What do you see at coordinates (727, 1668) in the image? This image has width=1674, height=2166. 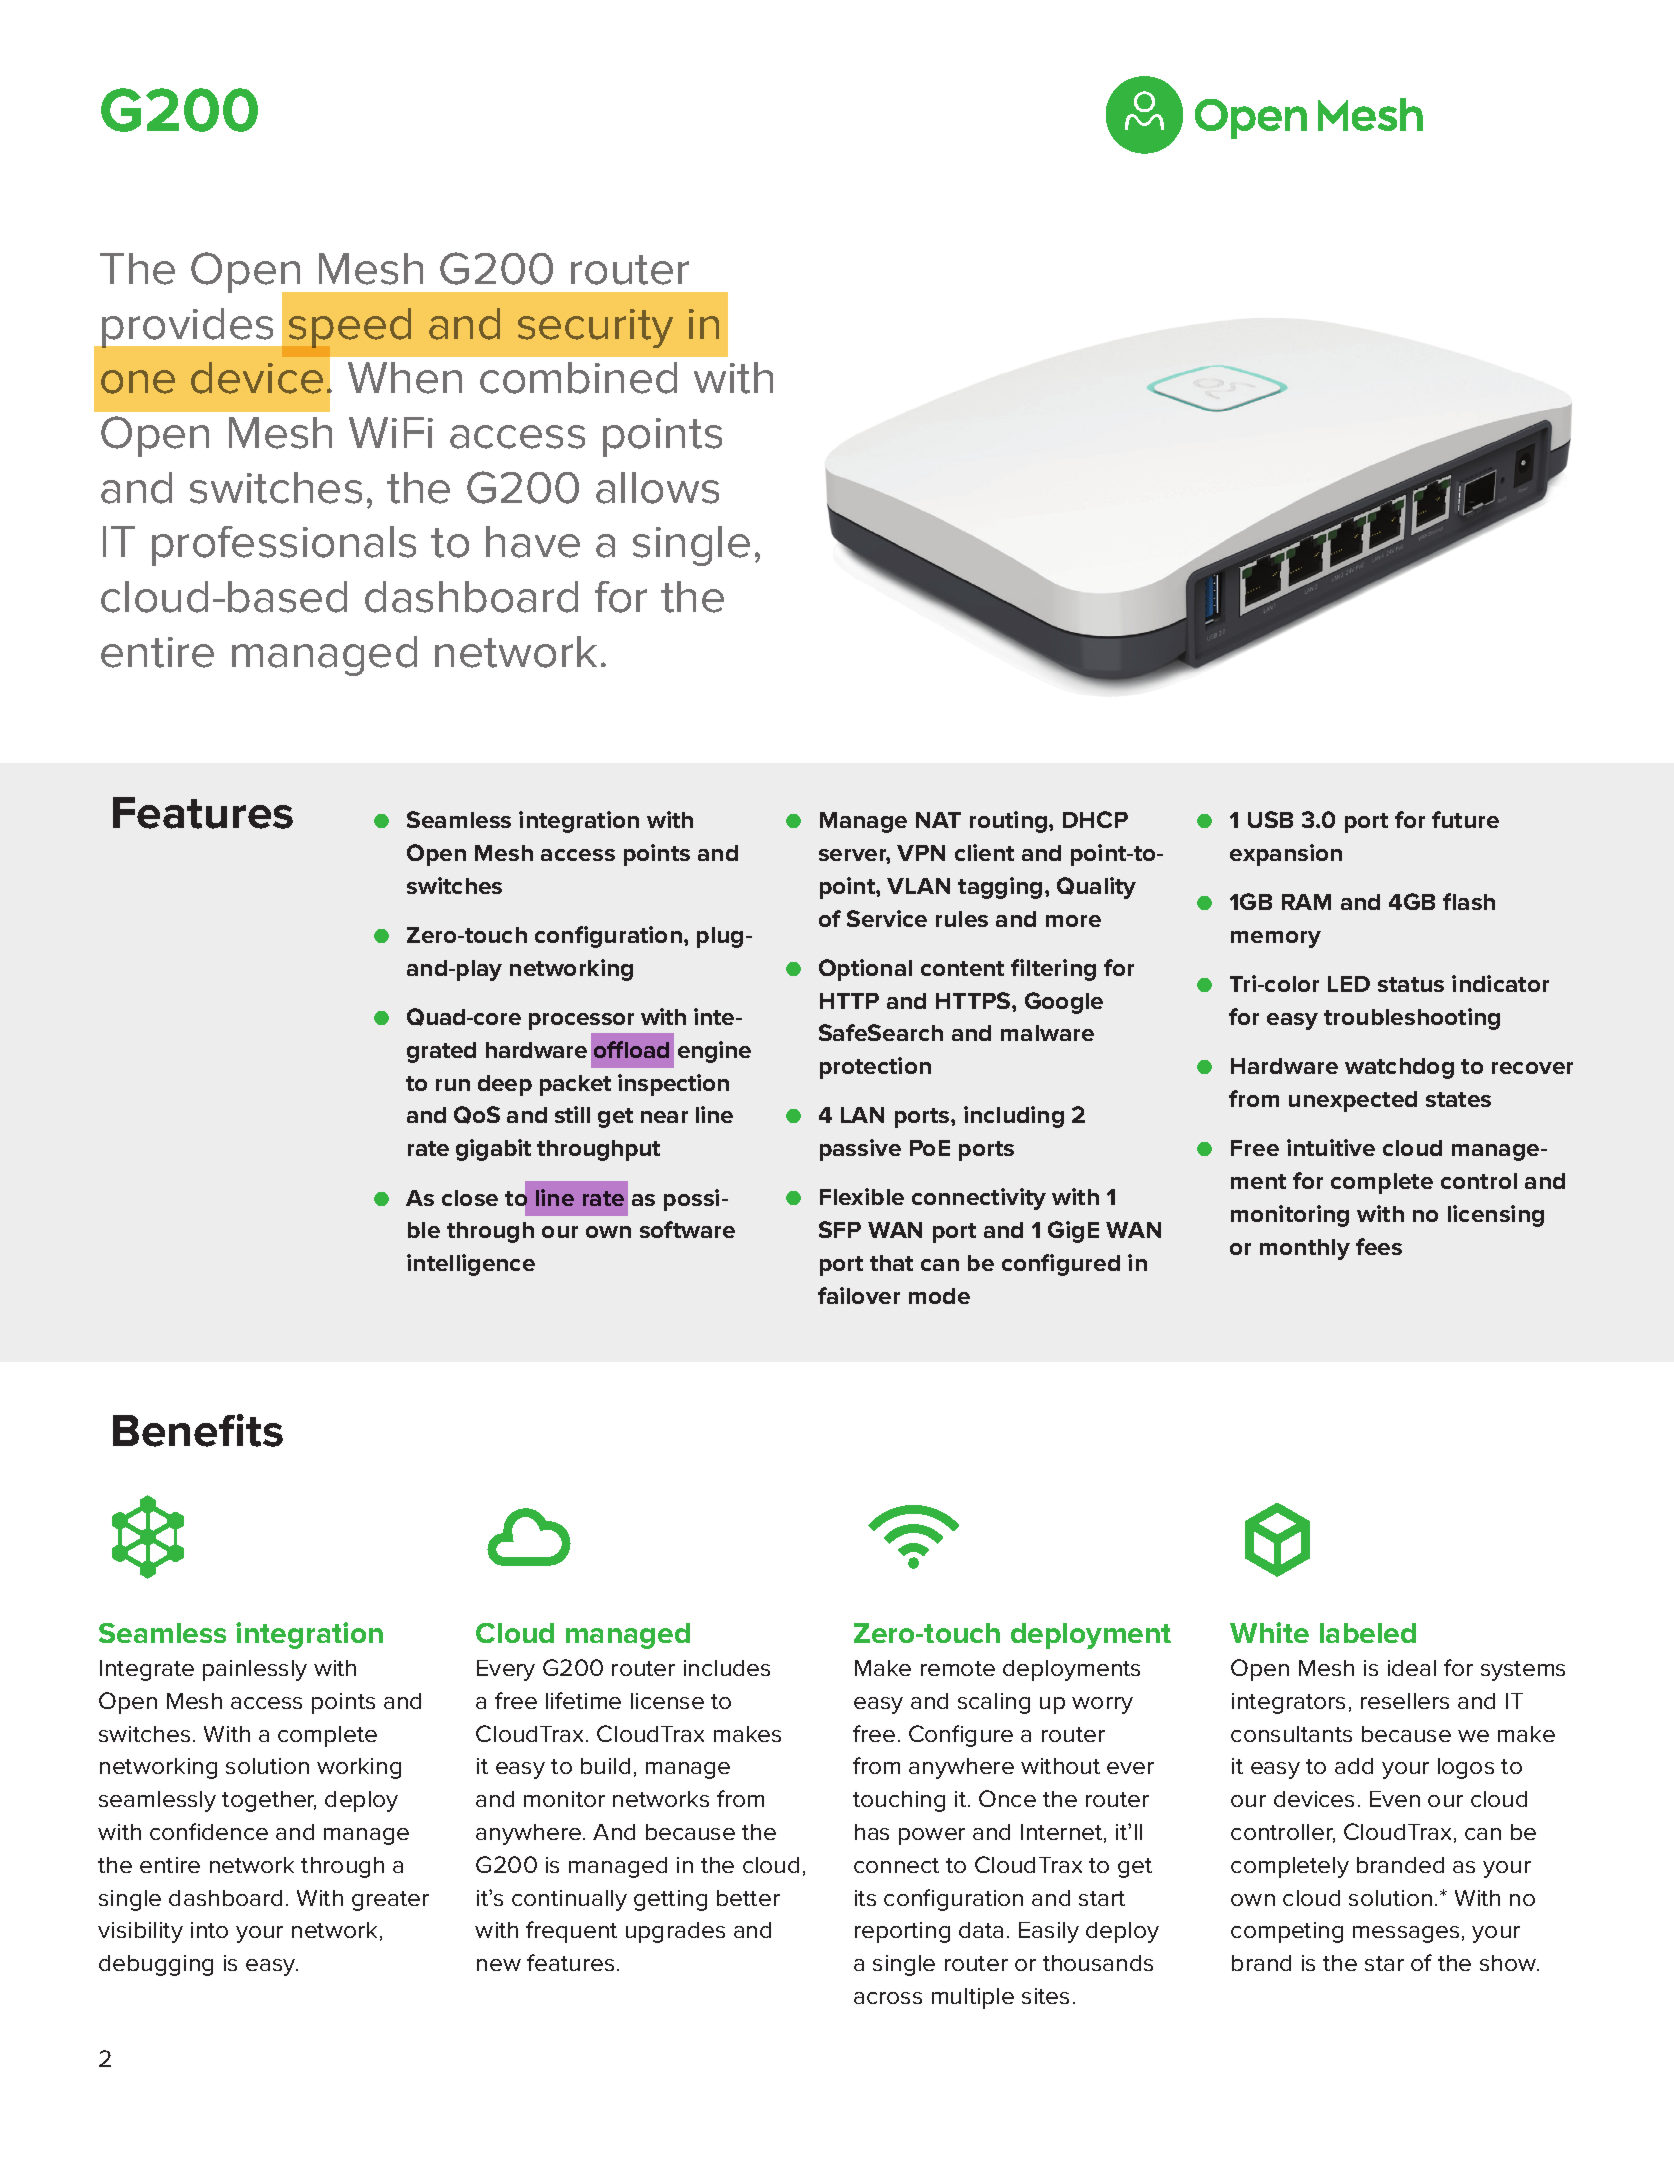 I see `includes` at bounding box center [727, 1668].
